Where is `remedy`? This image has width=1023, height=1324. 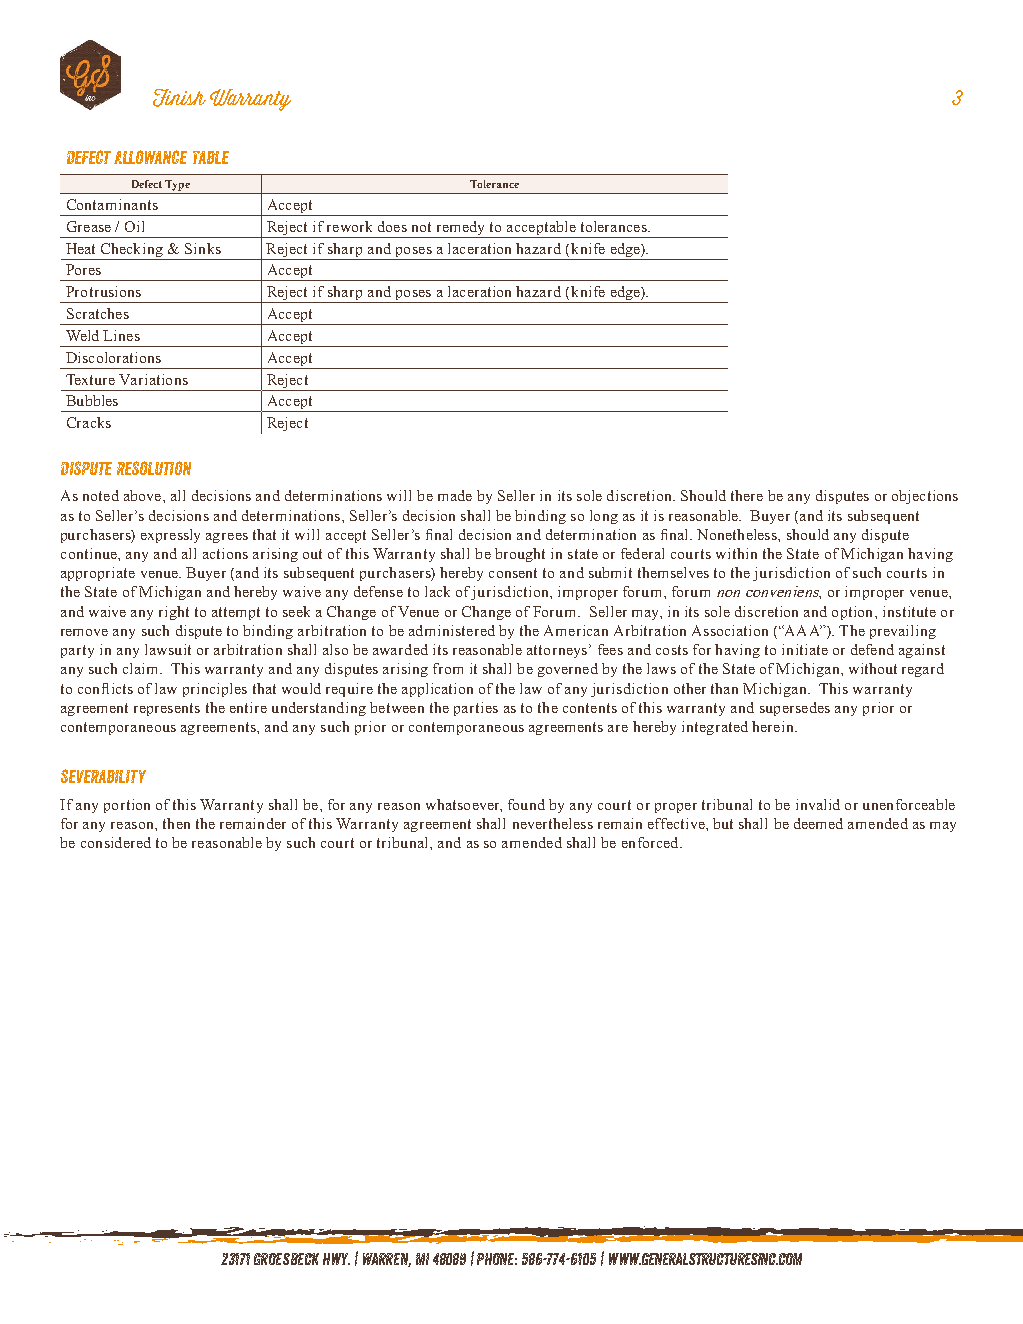 remedy is located at coordinates (460, 229).
